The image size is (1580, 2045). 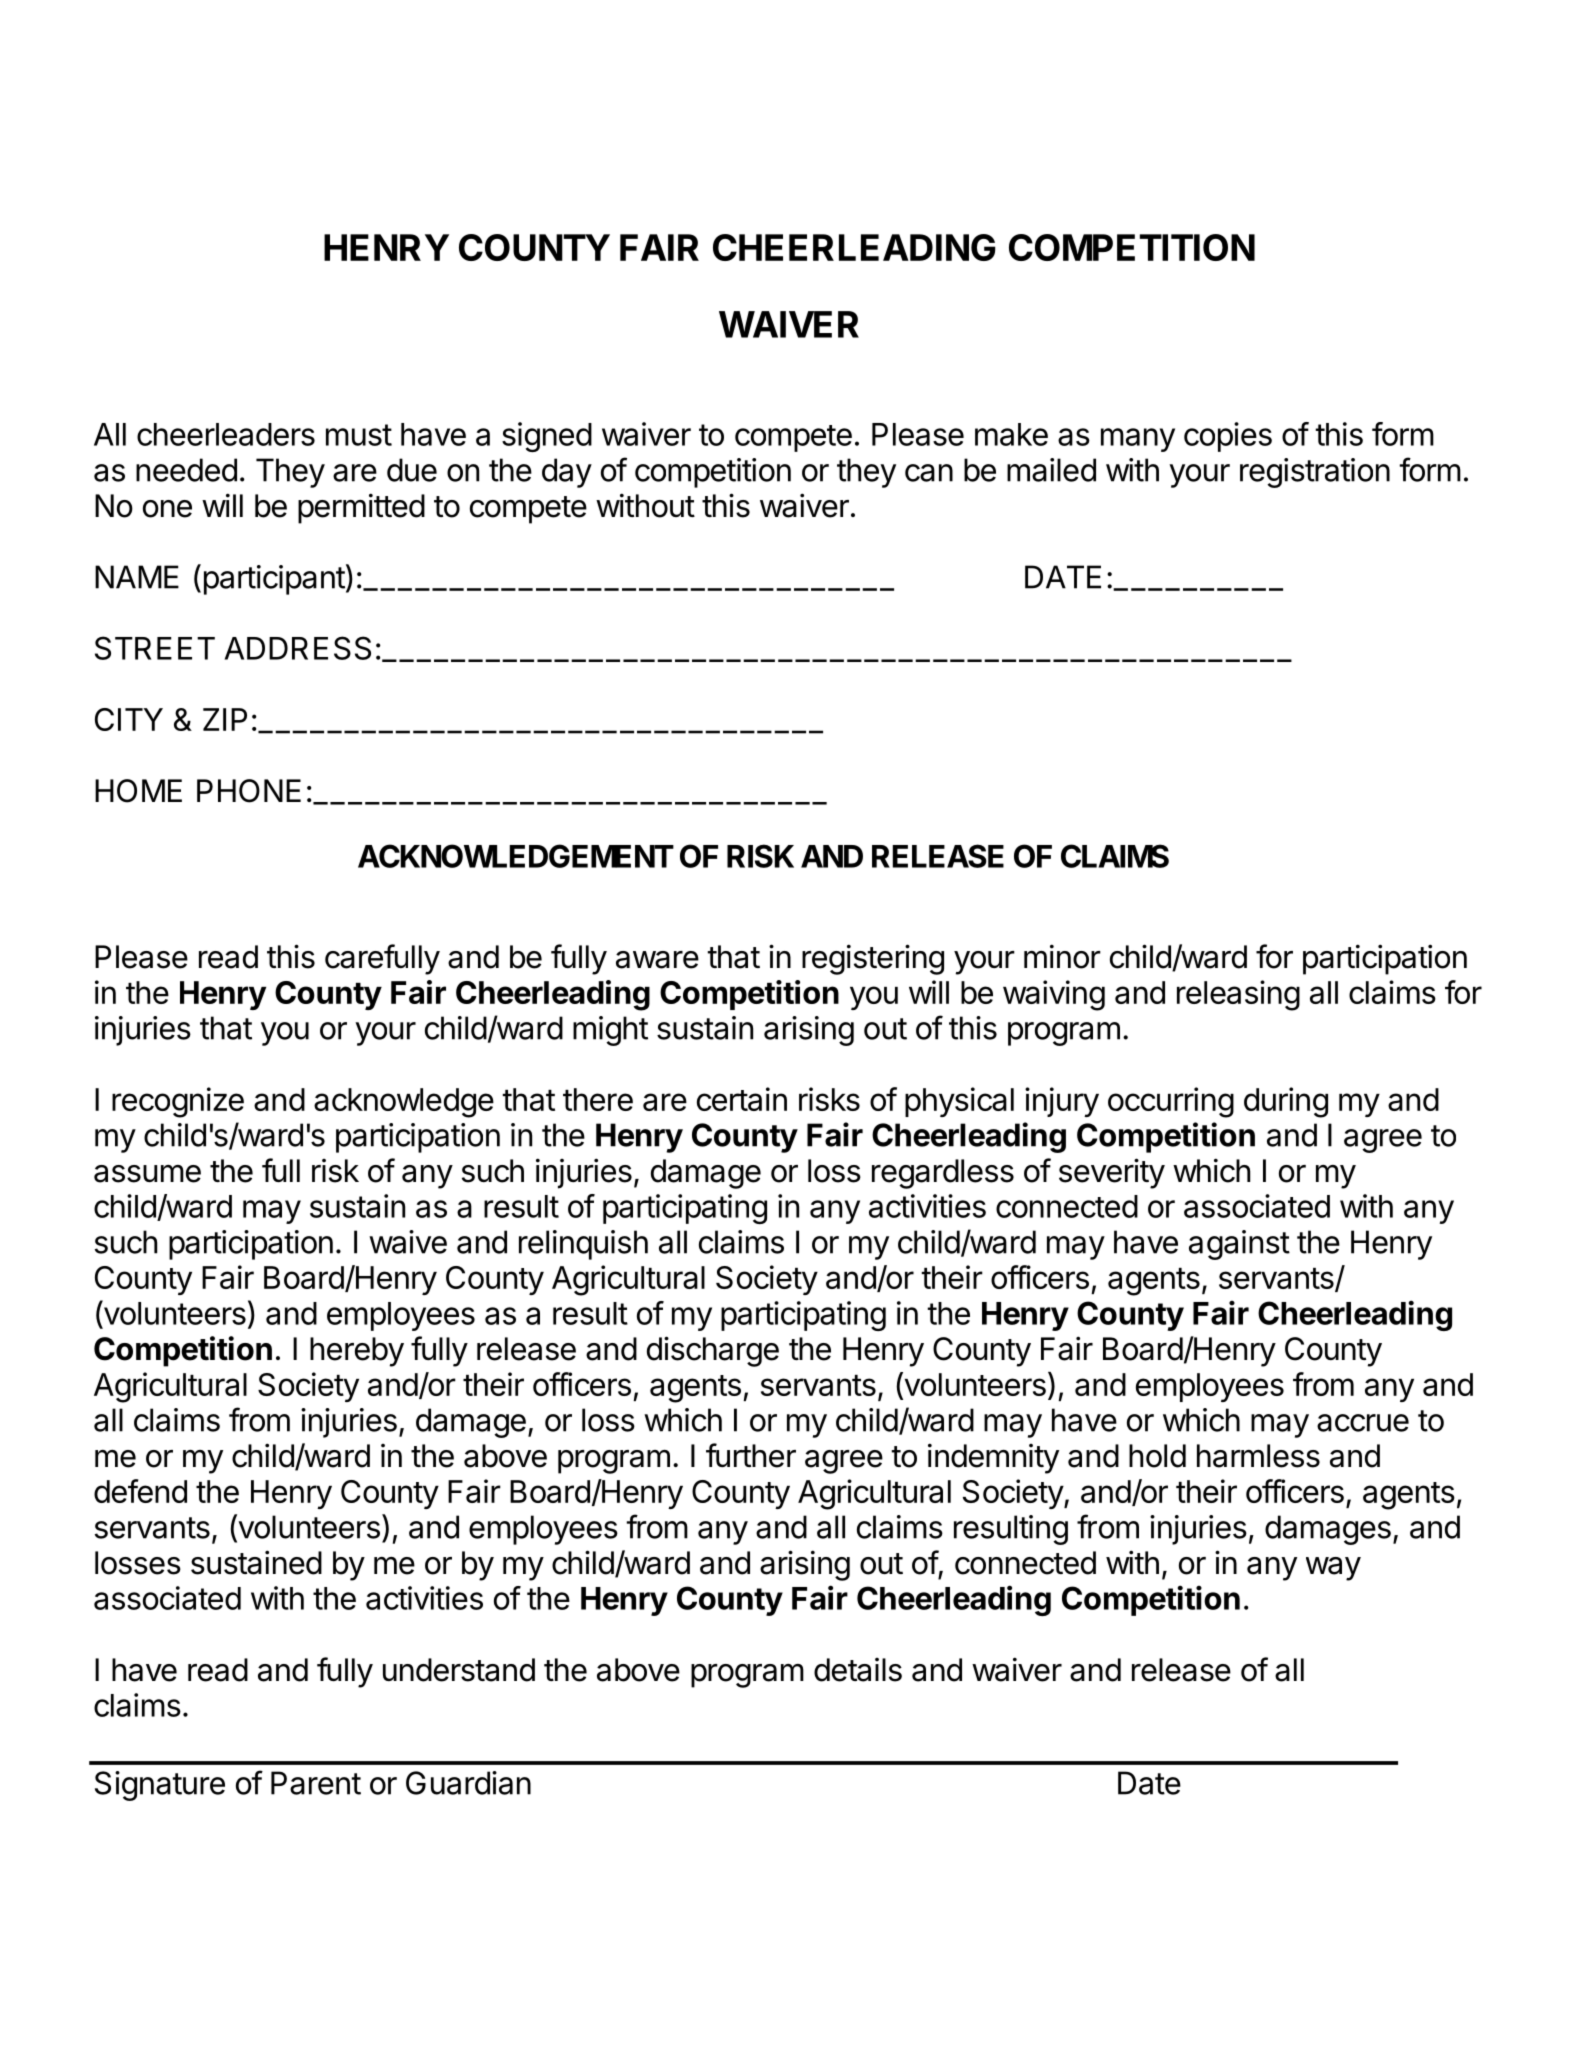 I want to click on recognize, so click(x=178, y=1102).
